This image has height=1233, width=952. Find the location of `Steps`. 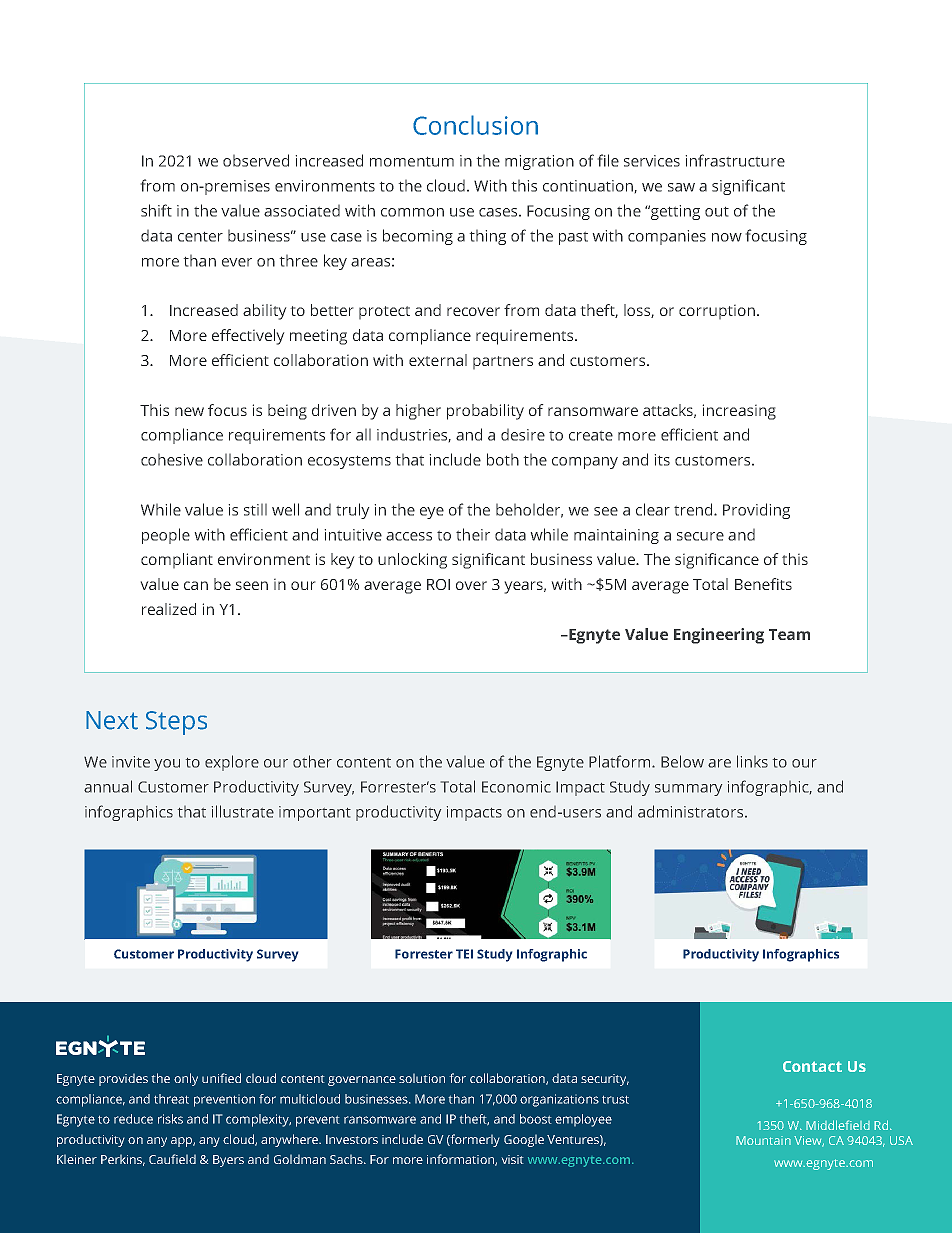

Steps is located at coordinates (176, 723).
